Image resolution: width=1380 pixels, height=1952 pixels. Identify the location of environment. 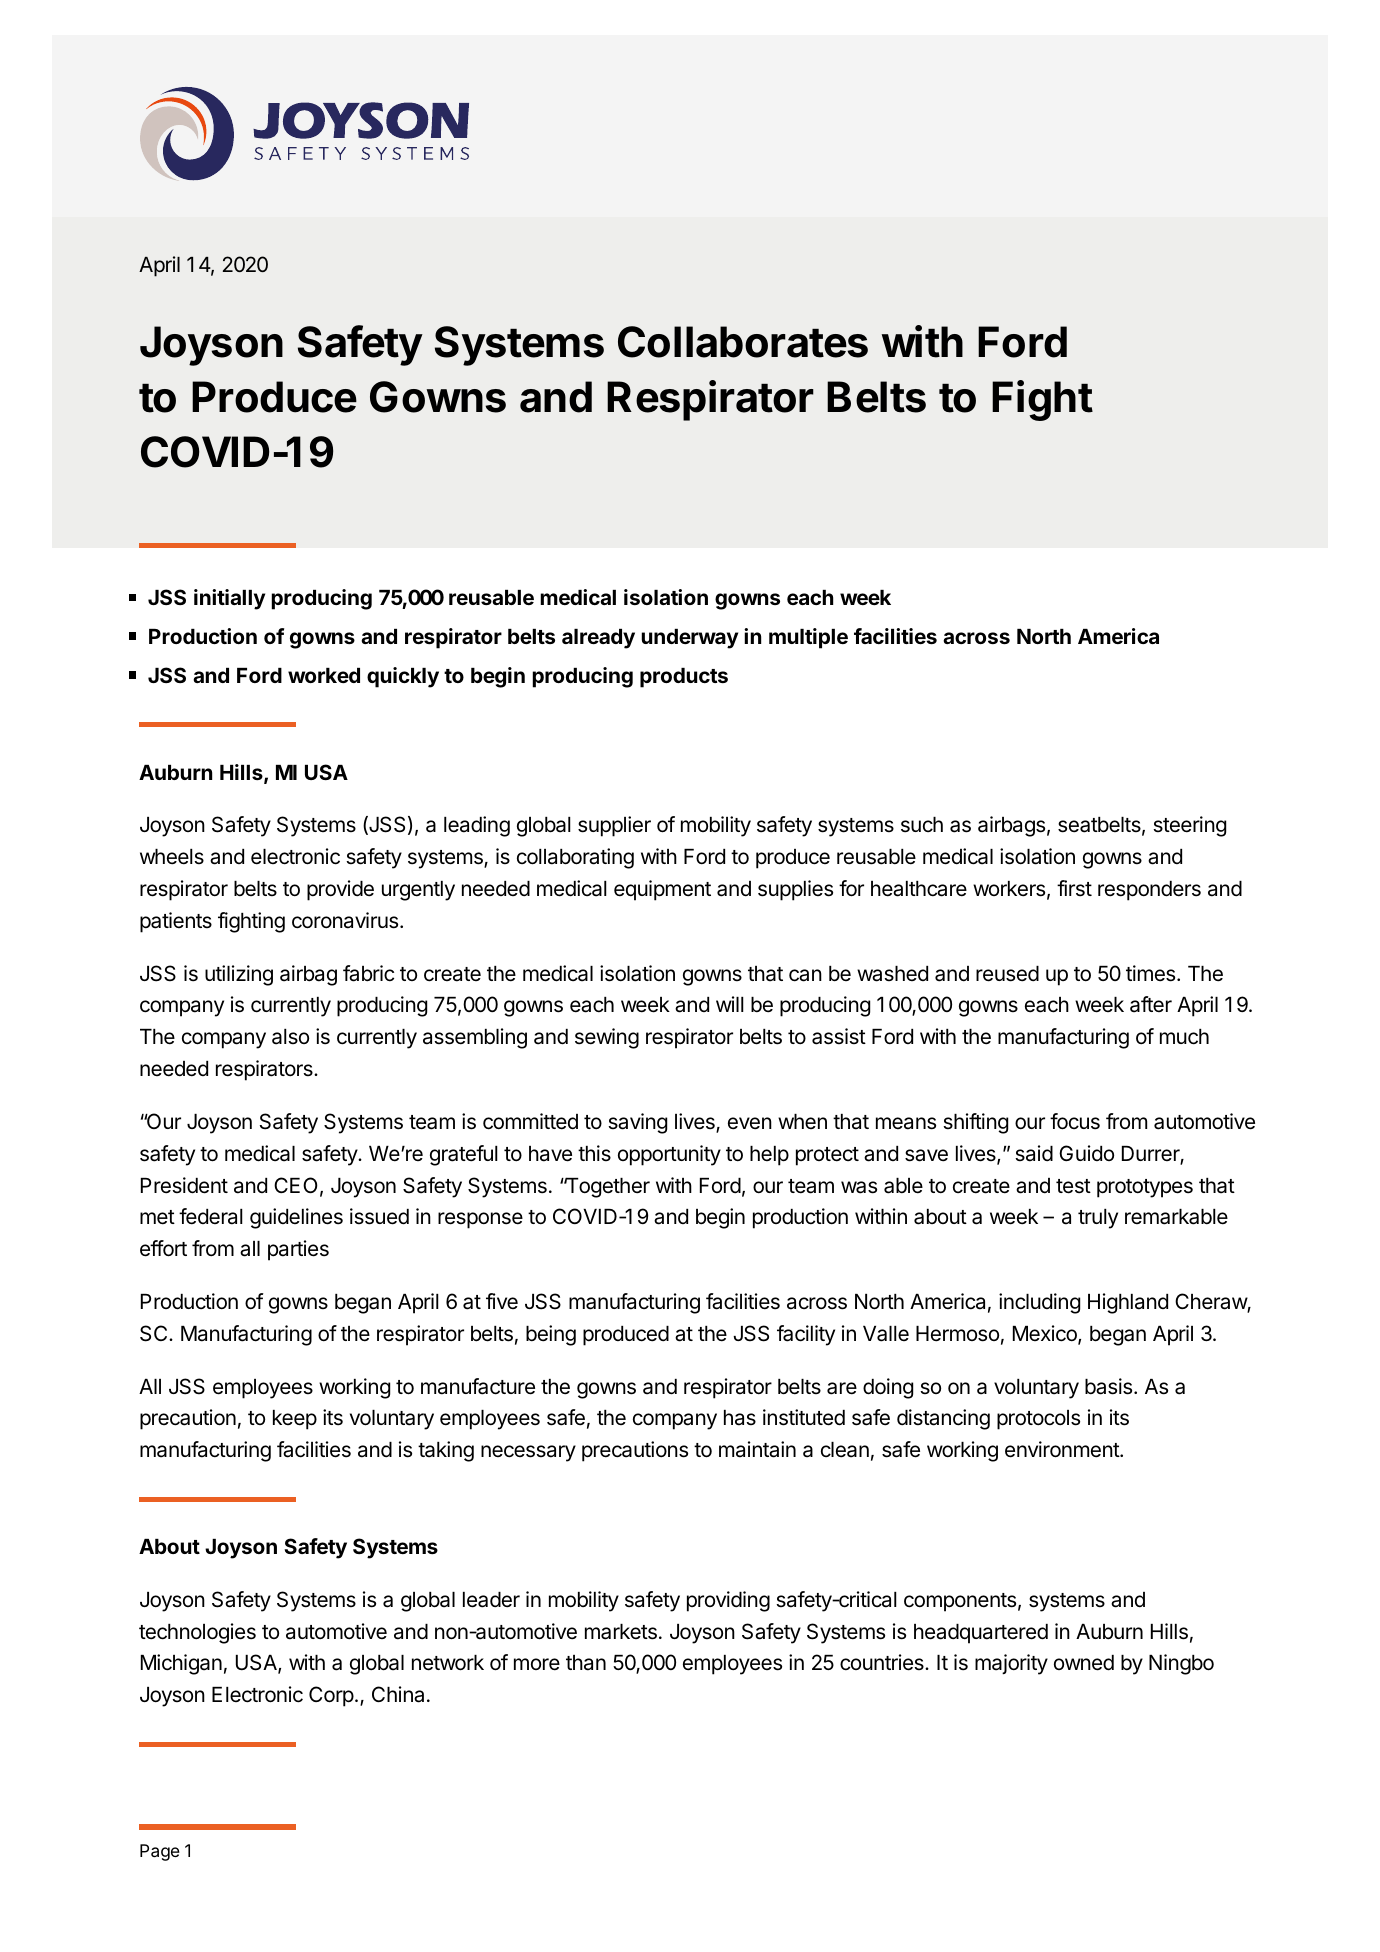
(1063, 1449).
